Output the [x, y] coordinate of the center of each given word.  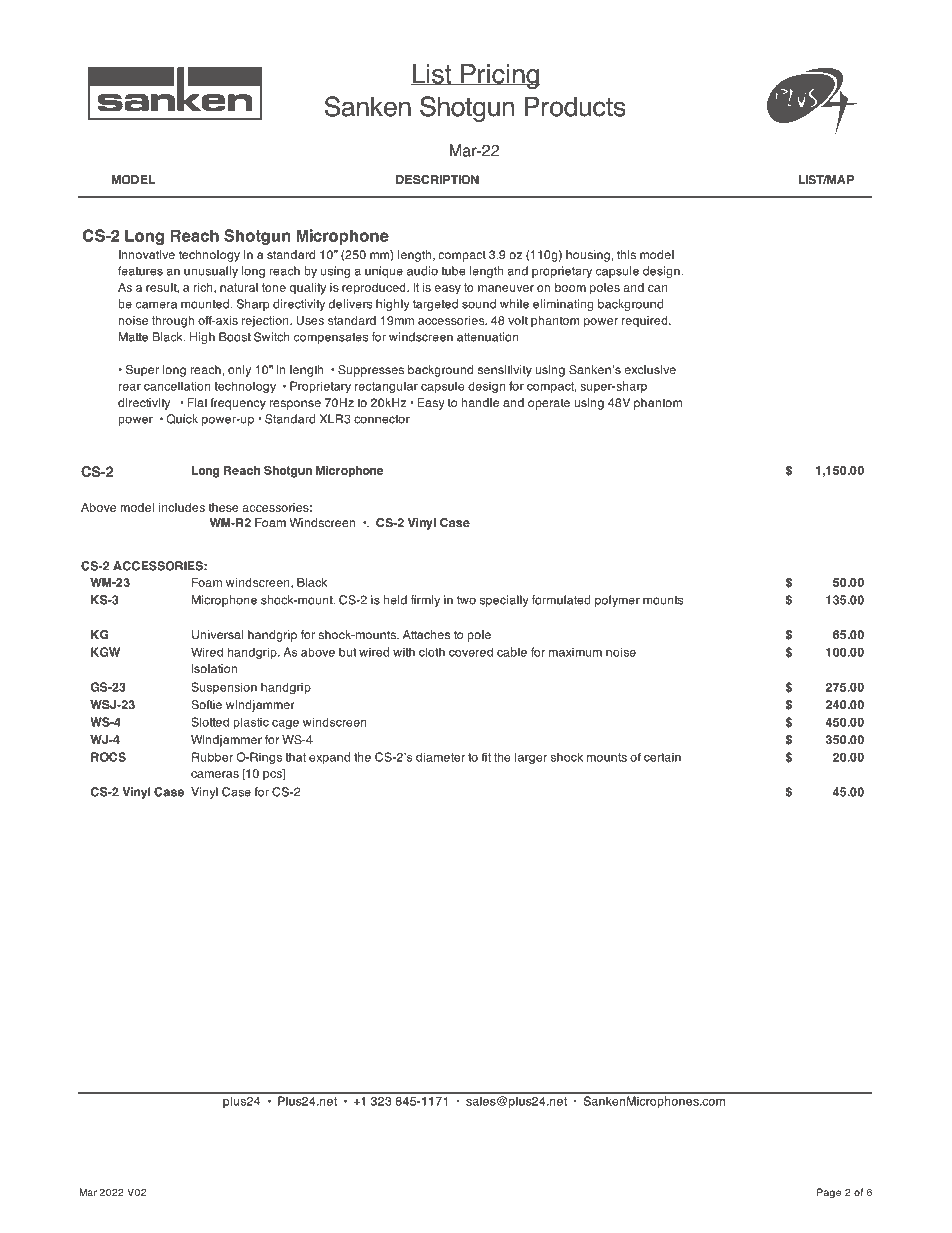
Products [575, 106]
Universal [217, 635]
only [239, 371]
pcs [273, 774]
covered [471, 652]
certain [662, 757]
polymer [617, 601]
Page [829, 1193]
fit [486, 757]
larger [531, 758]
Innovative [147, 255]
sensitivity [505, 371]
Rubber [212, 757]
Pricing [499, 76]
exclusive [650, 370]
